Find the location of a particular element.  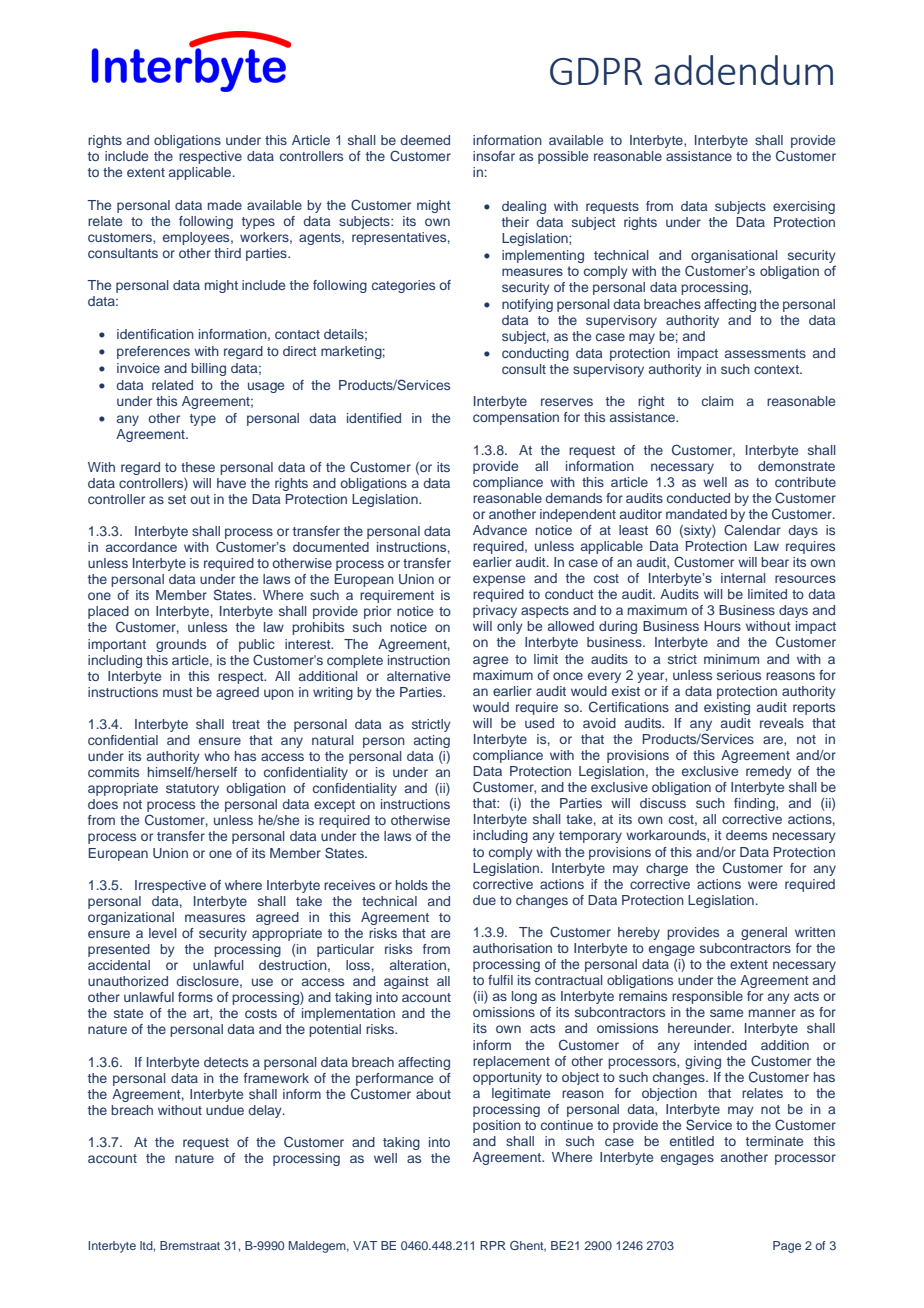

Advance is located at coordinates (500, 530).
